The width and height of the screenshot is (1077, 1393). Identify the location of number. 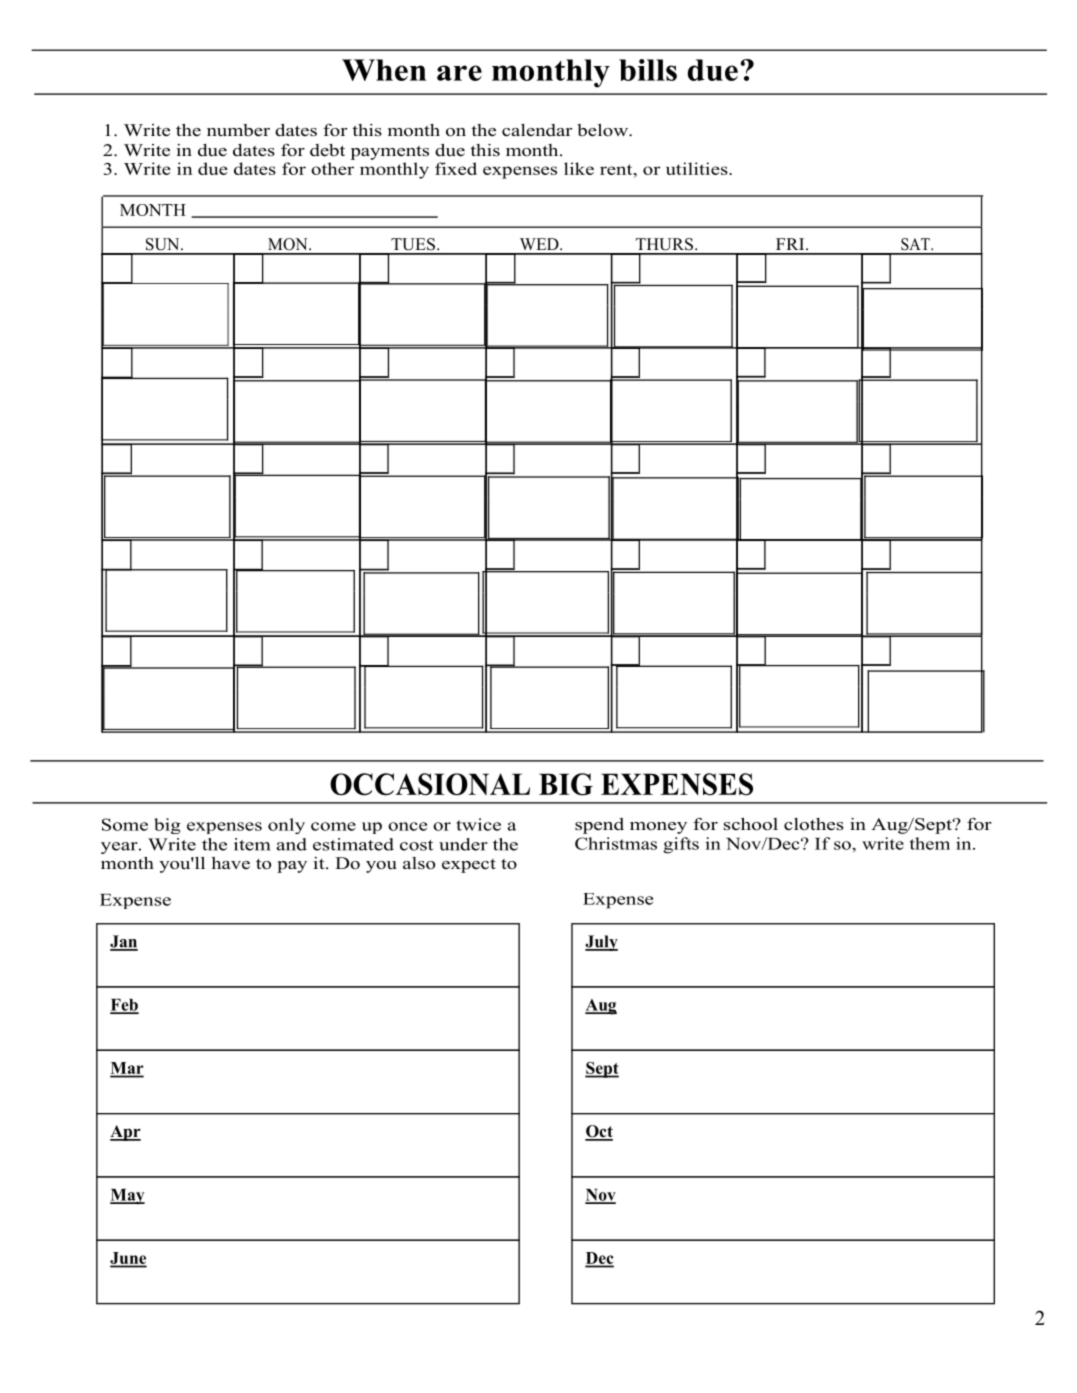
(238, 130).
